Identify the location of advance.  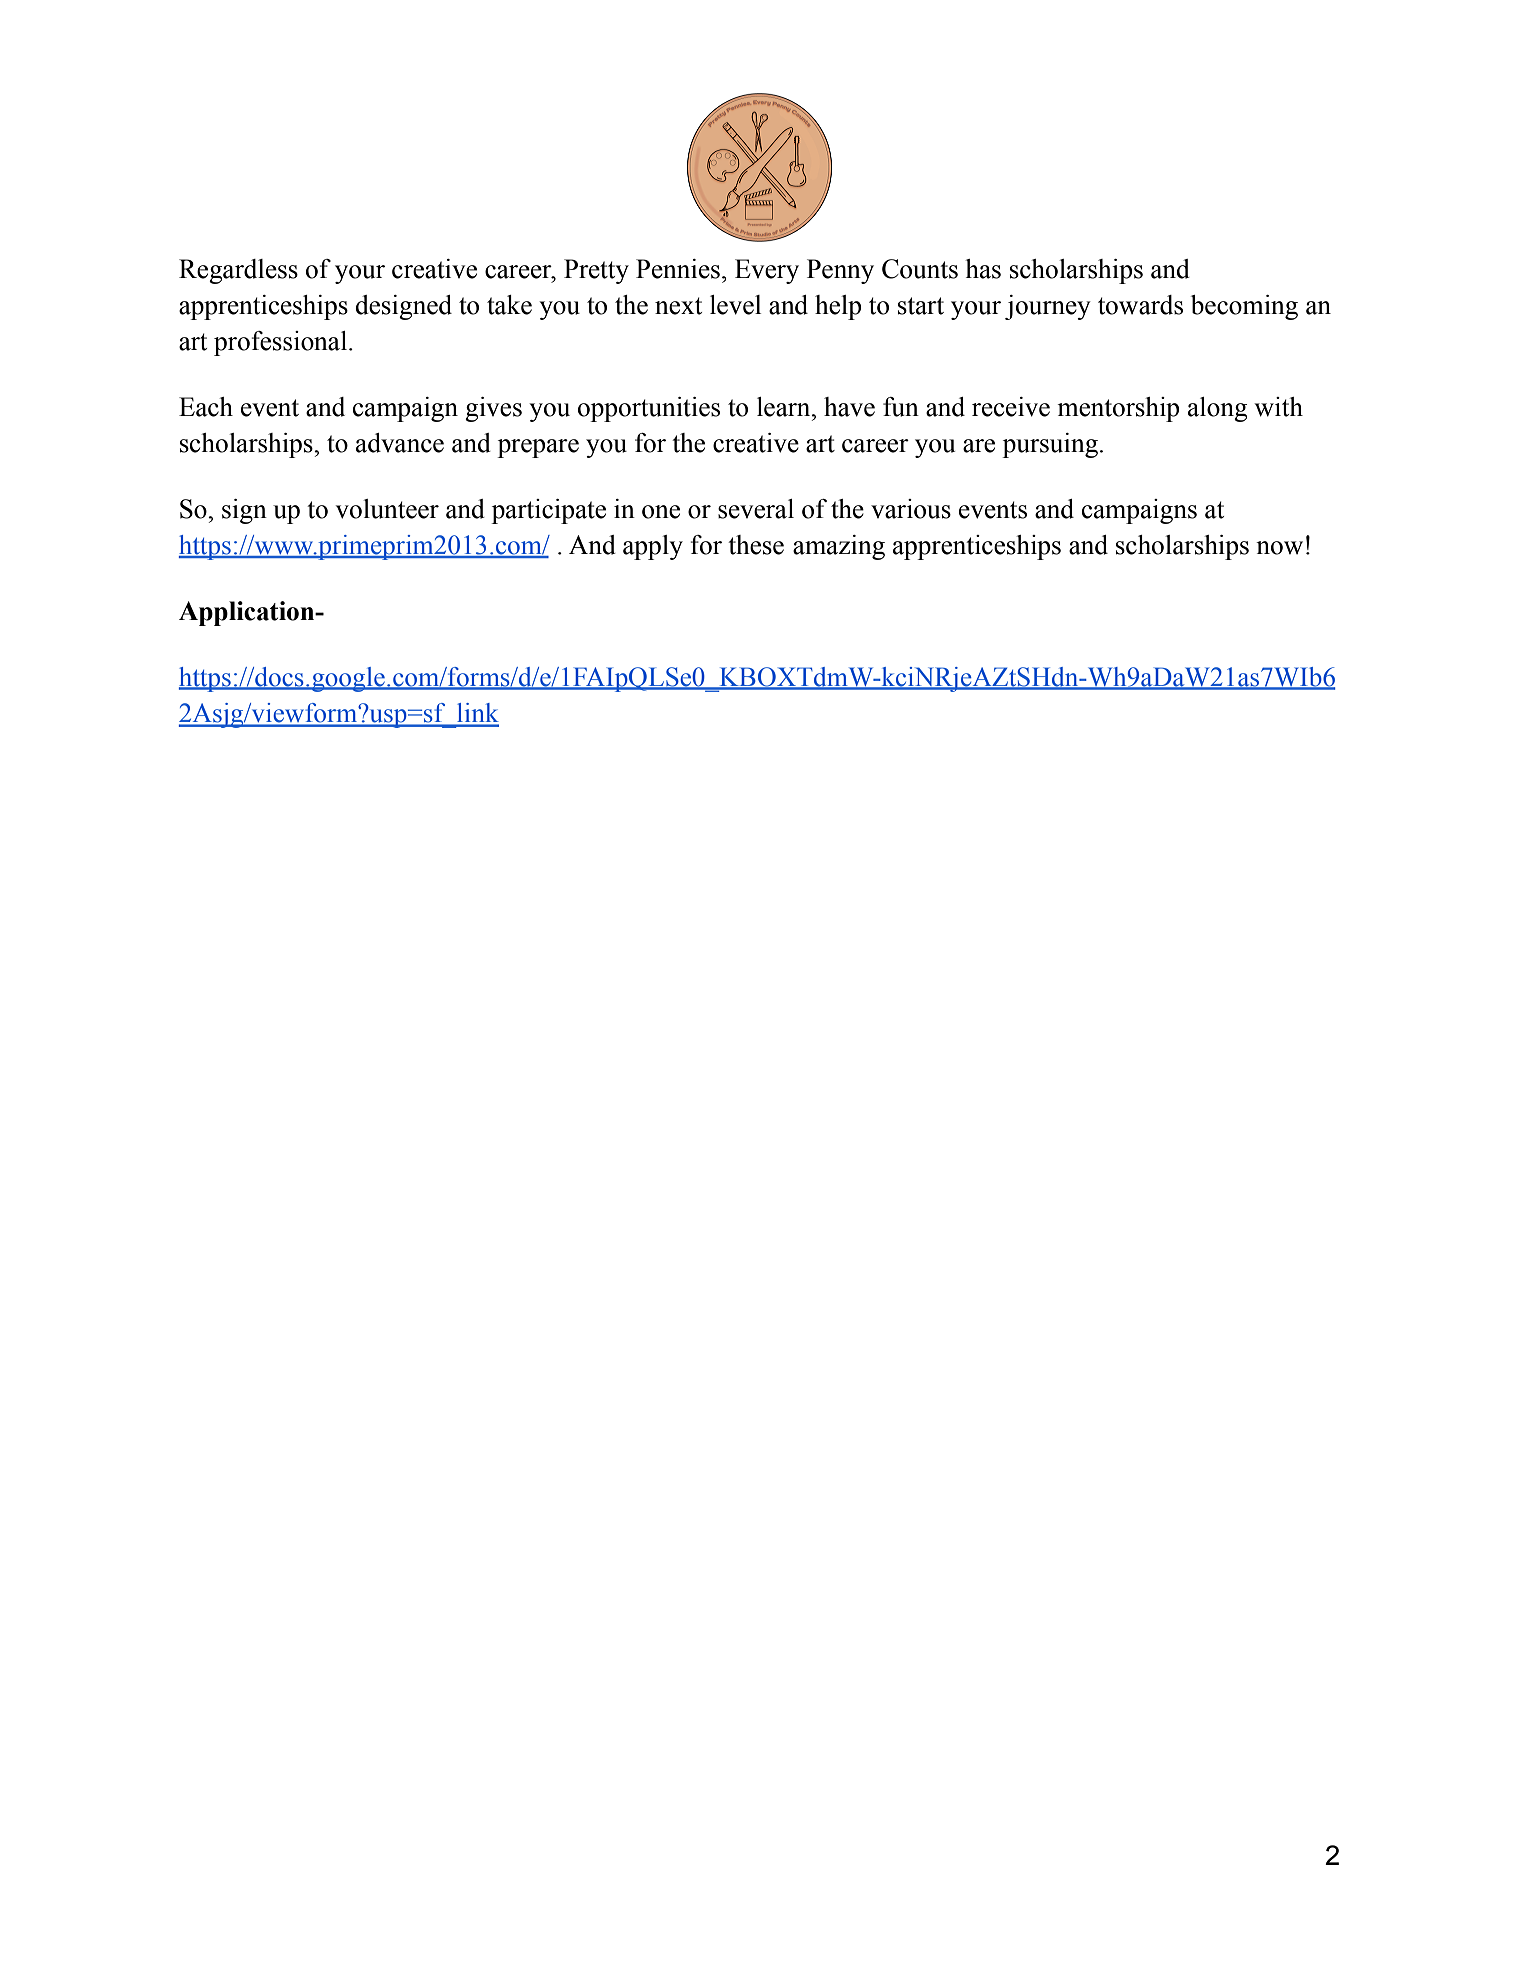
(400, 443).
